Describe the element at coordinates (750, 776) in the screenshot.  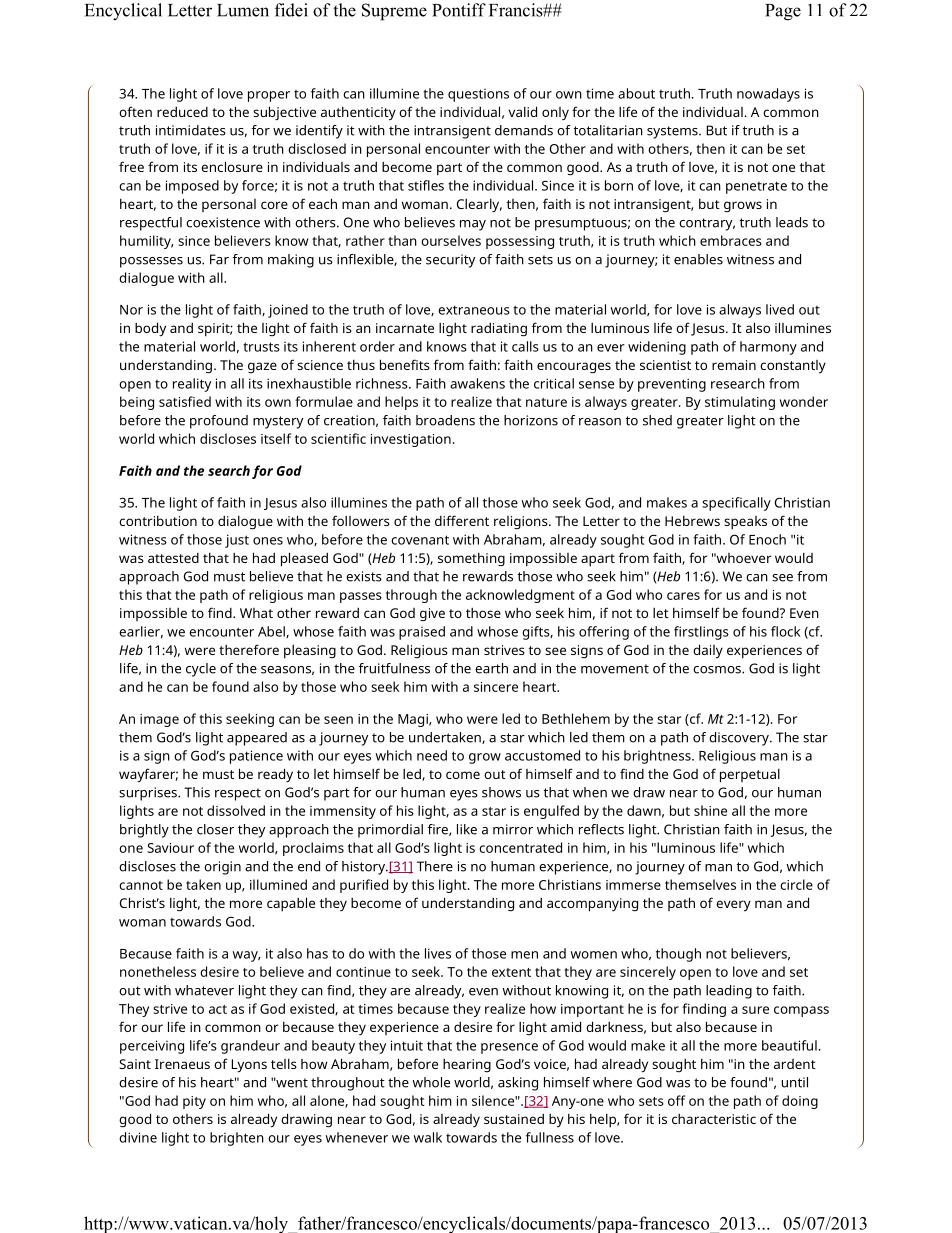
I see `perpetual` at that location.
